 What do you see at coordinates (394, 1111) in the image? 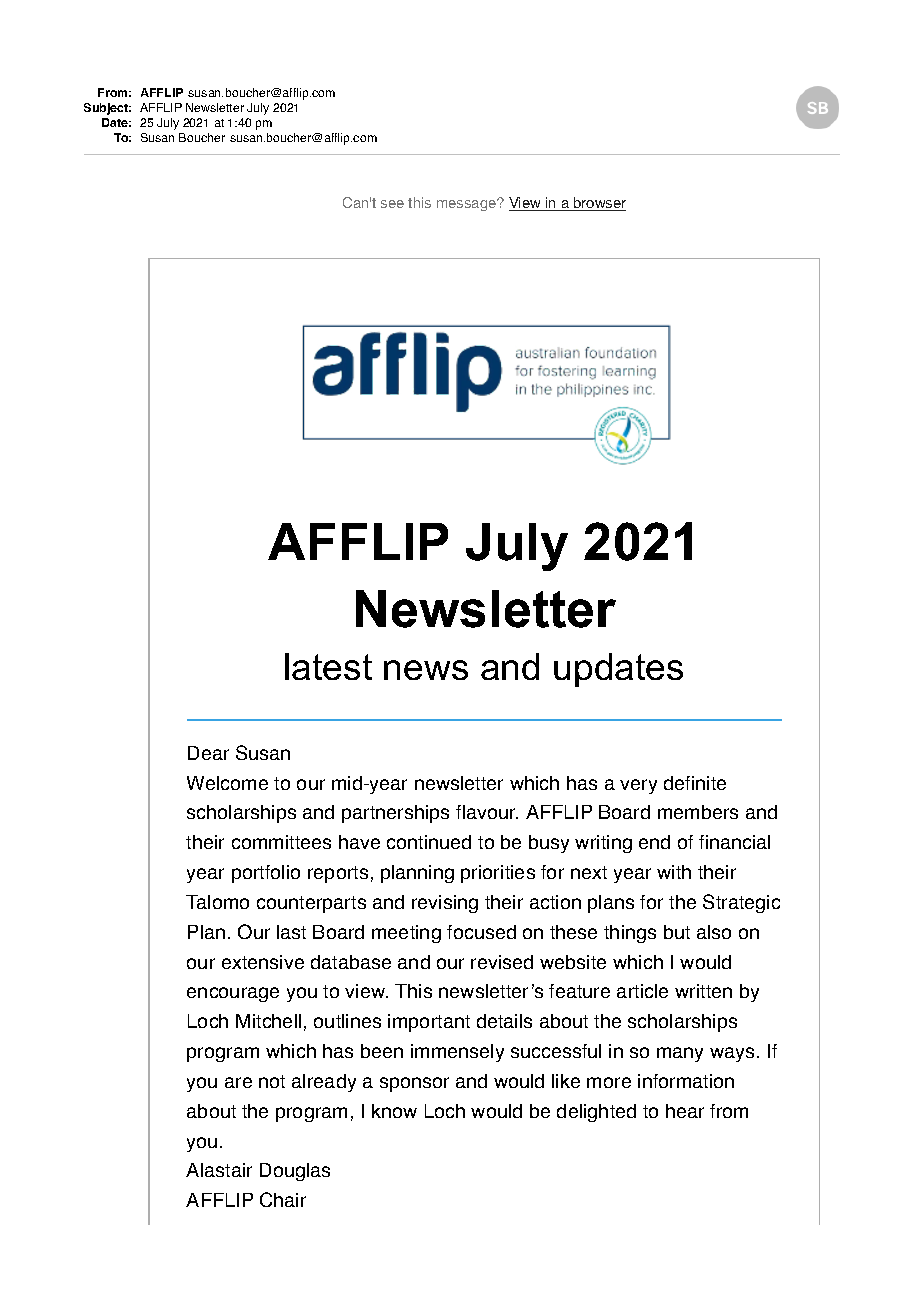
I see `know` at bounding box center [394, 1111].
